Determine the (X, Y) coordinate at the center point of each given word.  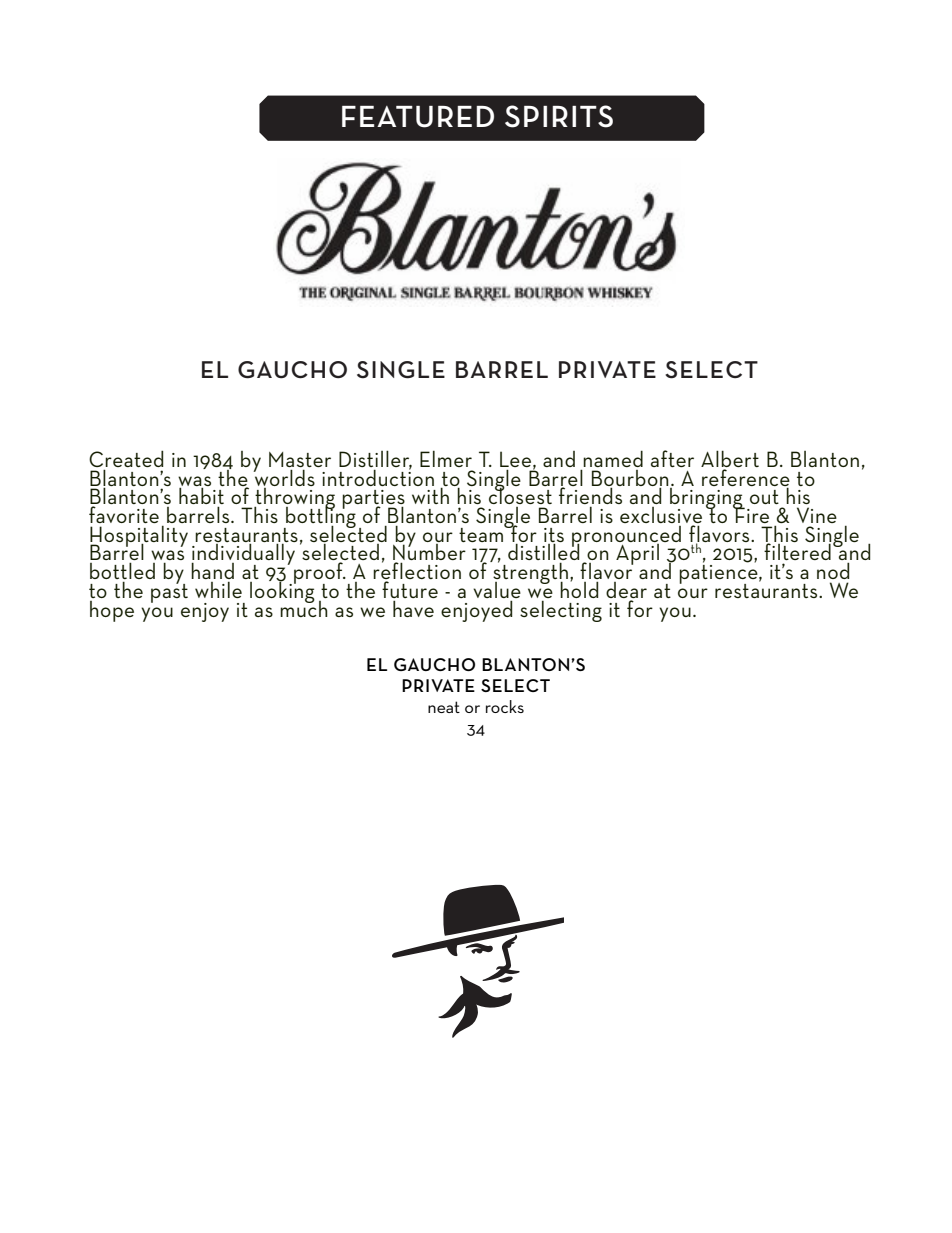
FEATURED (418, 117)
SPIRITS (559, 116)
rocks (505, 706)
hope (112, 611)
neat (444, 707)
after (672, 458)
